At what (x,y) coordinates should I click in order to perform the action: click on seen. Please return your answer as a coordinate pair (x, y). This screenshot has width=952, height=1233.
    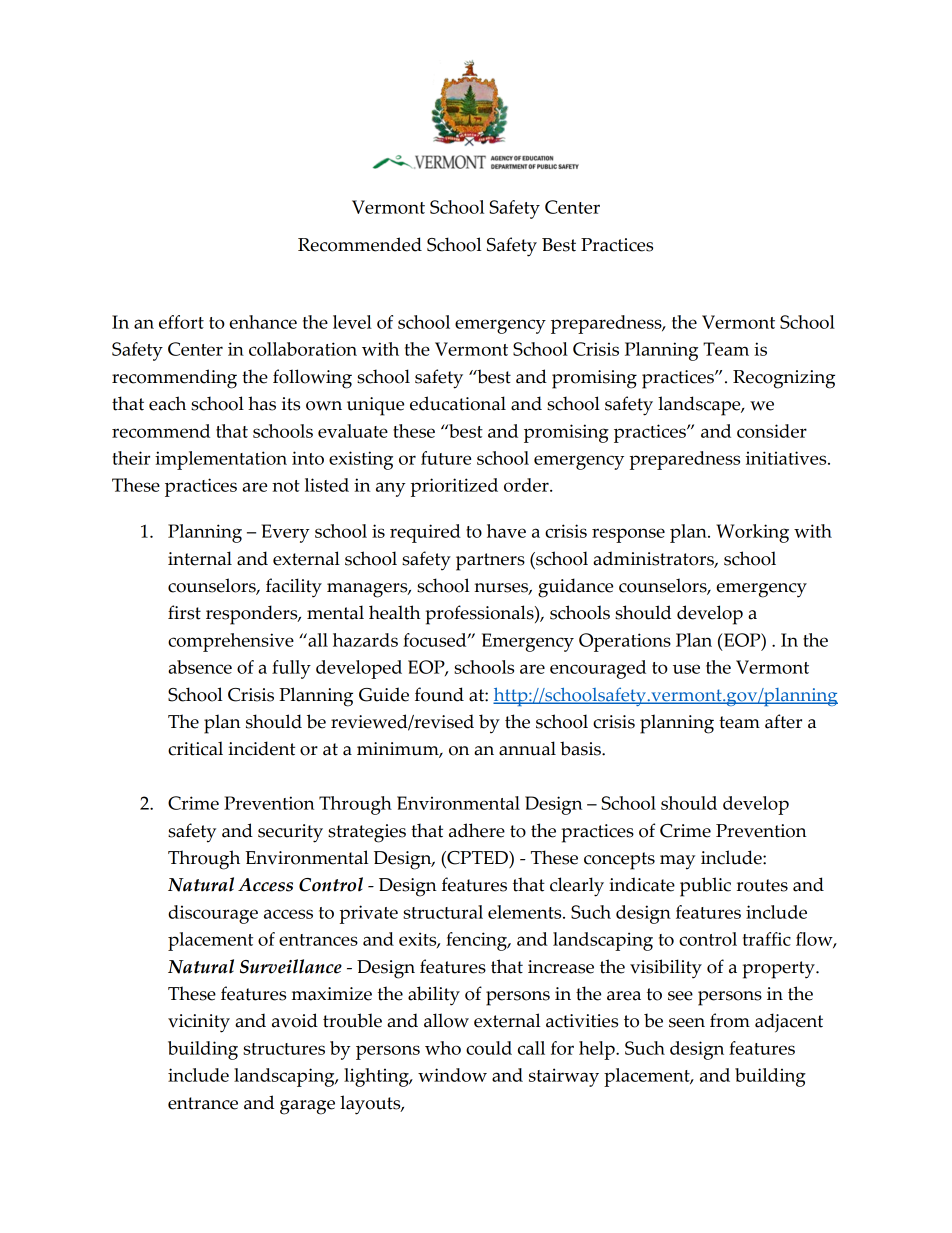
    Looking at the image, I should click on (687, 1023).
